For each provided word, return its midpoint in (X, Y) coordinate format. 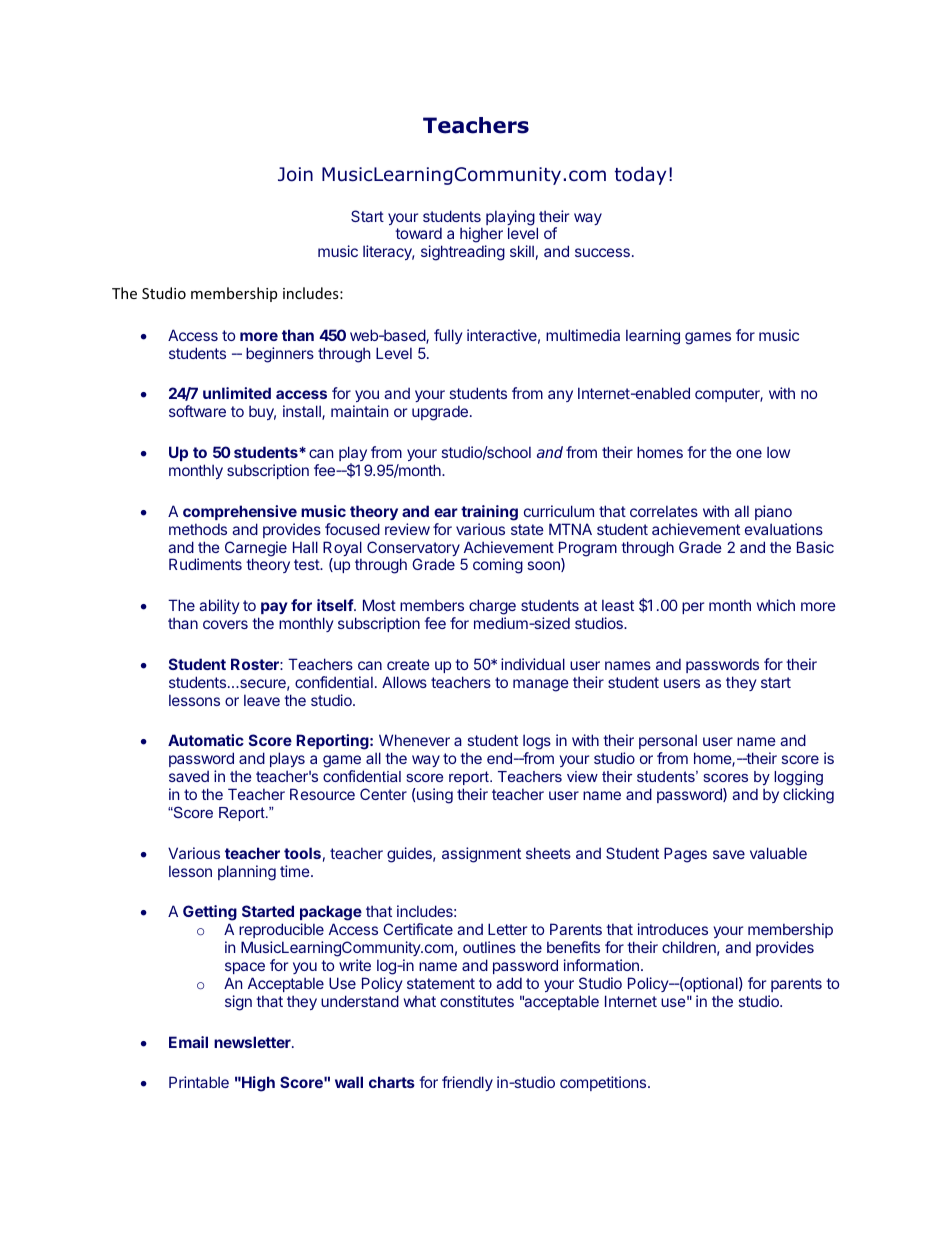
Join (295, 174)
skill (522, 251)
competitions (604, 1083)
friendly (467, 1083)
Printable (199, 1082)
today (640, 176)
